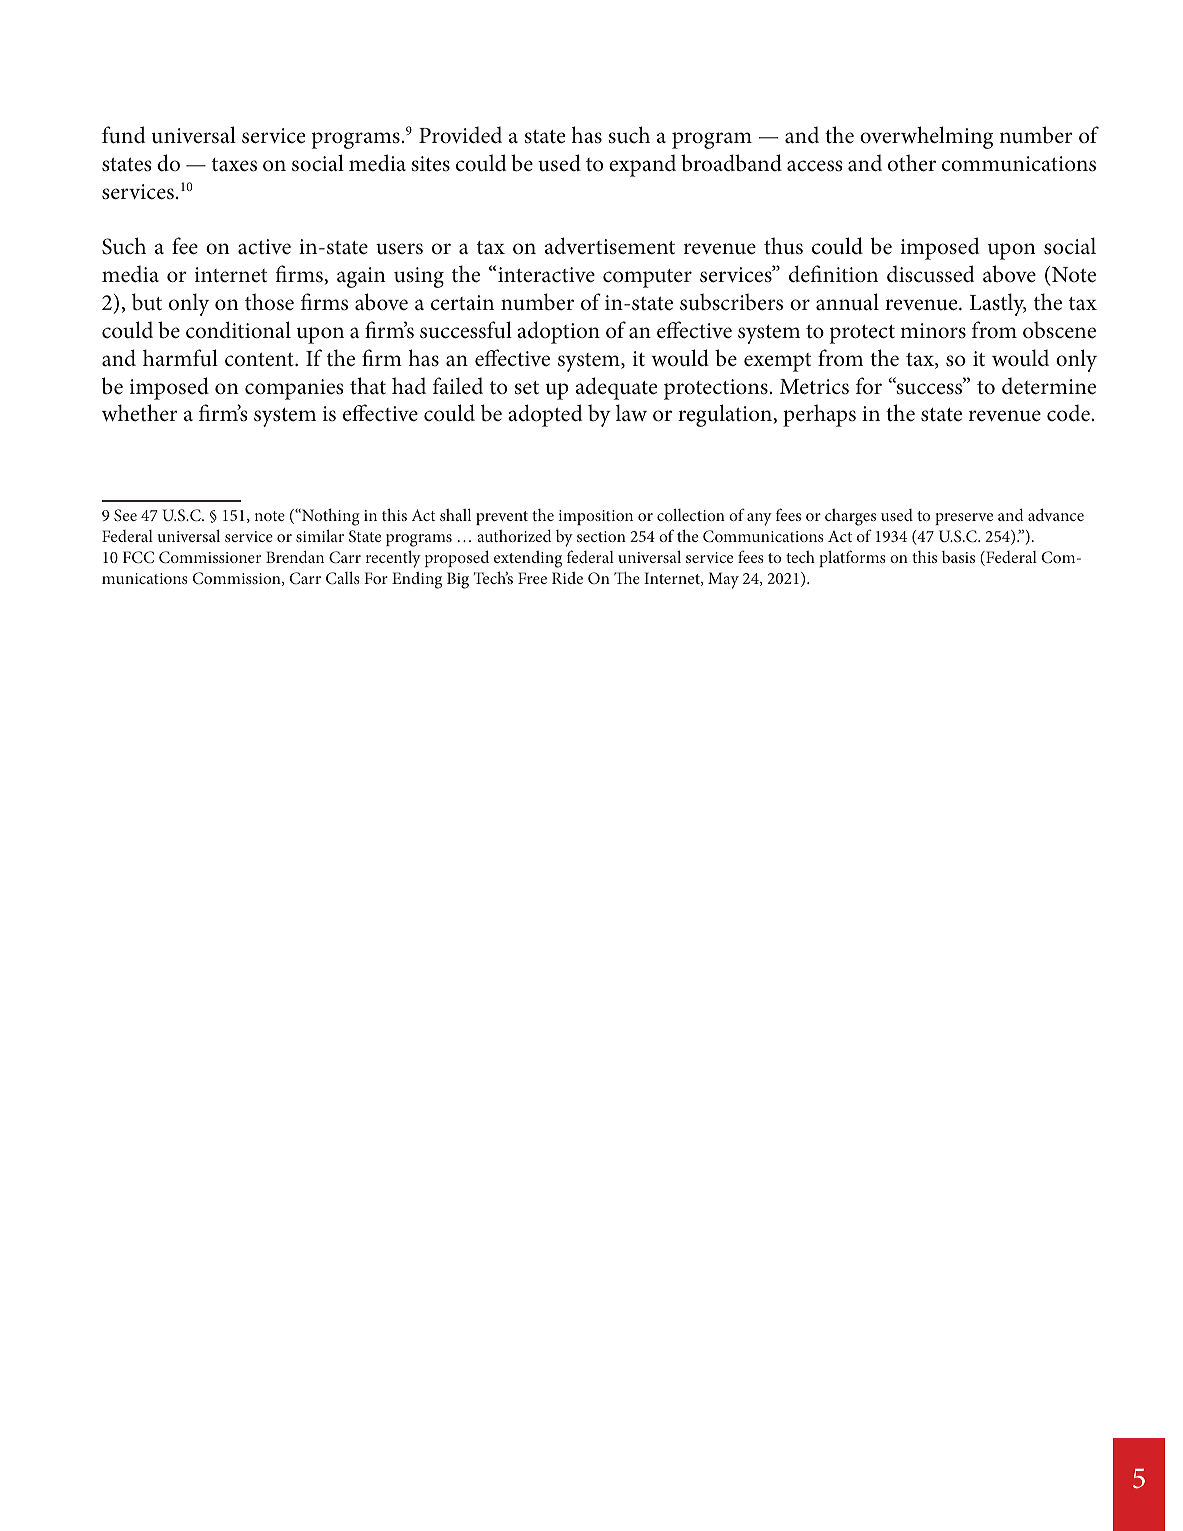  Describe the element at coordinates (545, 415) in the screenshot. I see `adopted` at that location.
